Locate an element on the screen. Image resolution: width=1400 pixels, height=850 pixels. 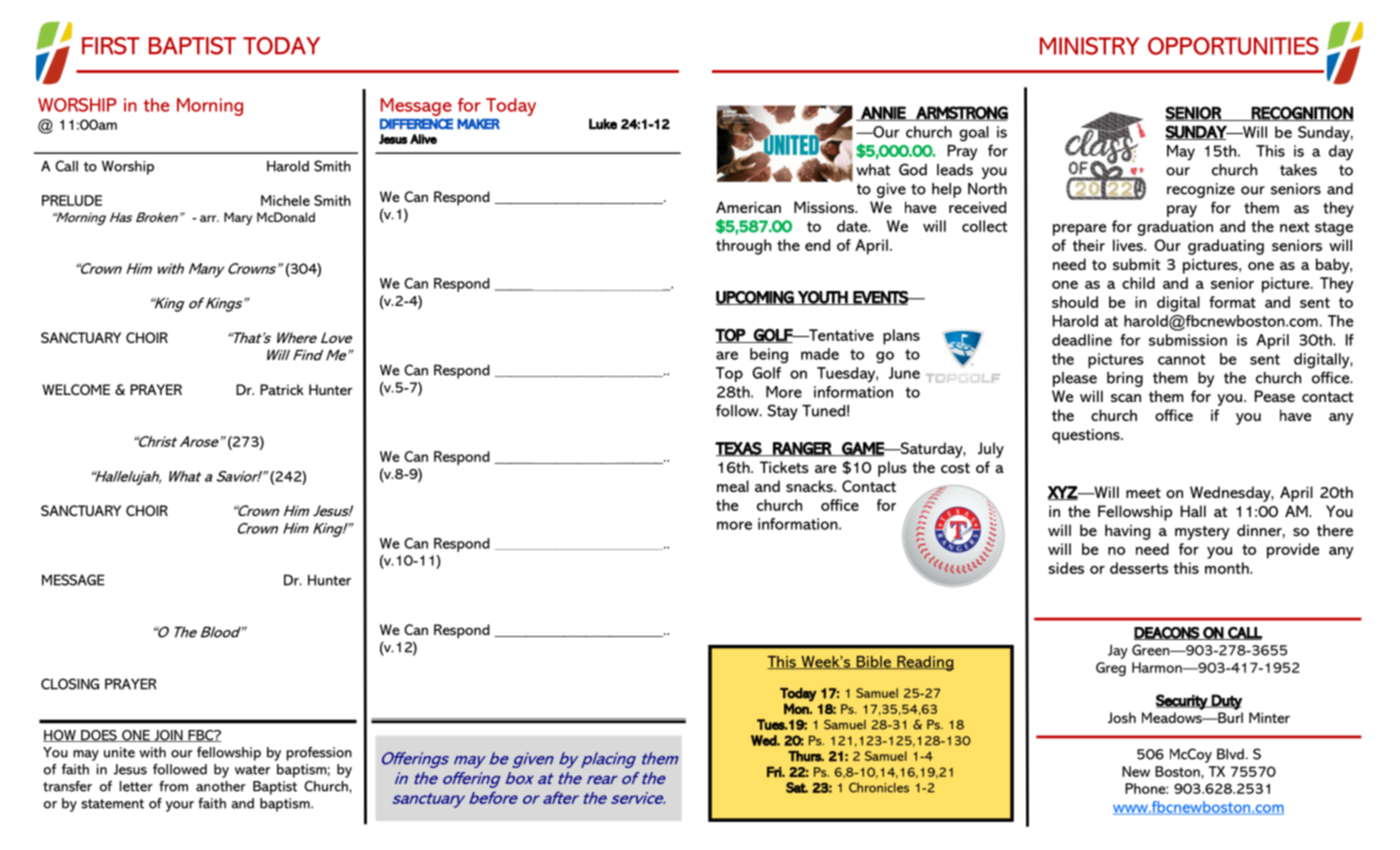
Luke is located at coordinates (603, 124).
